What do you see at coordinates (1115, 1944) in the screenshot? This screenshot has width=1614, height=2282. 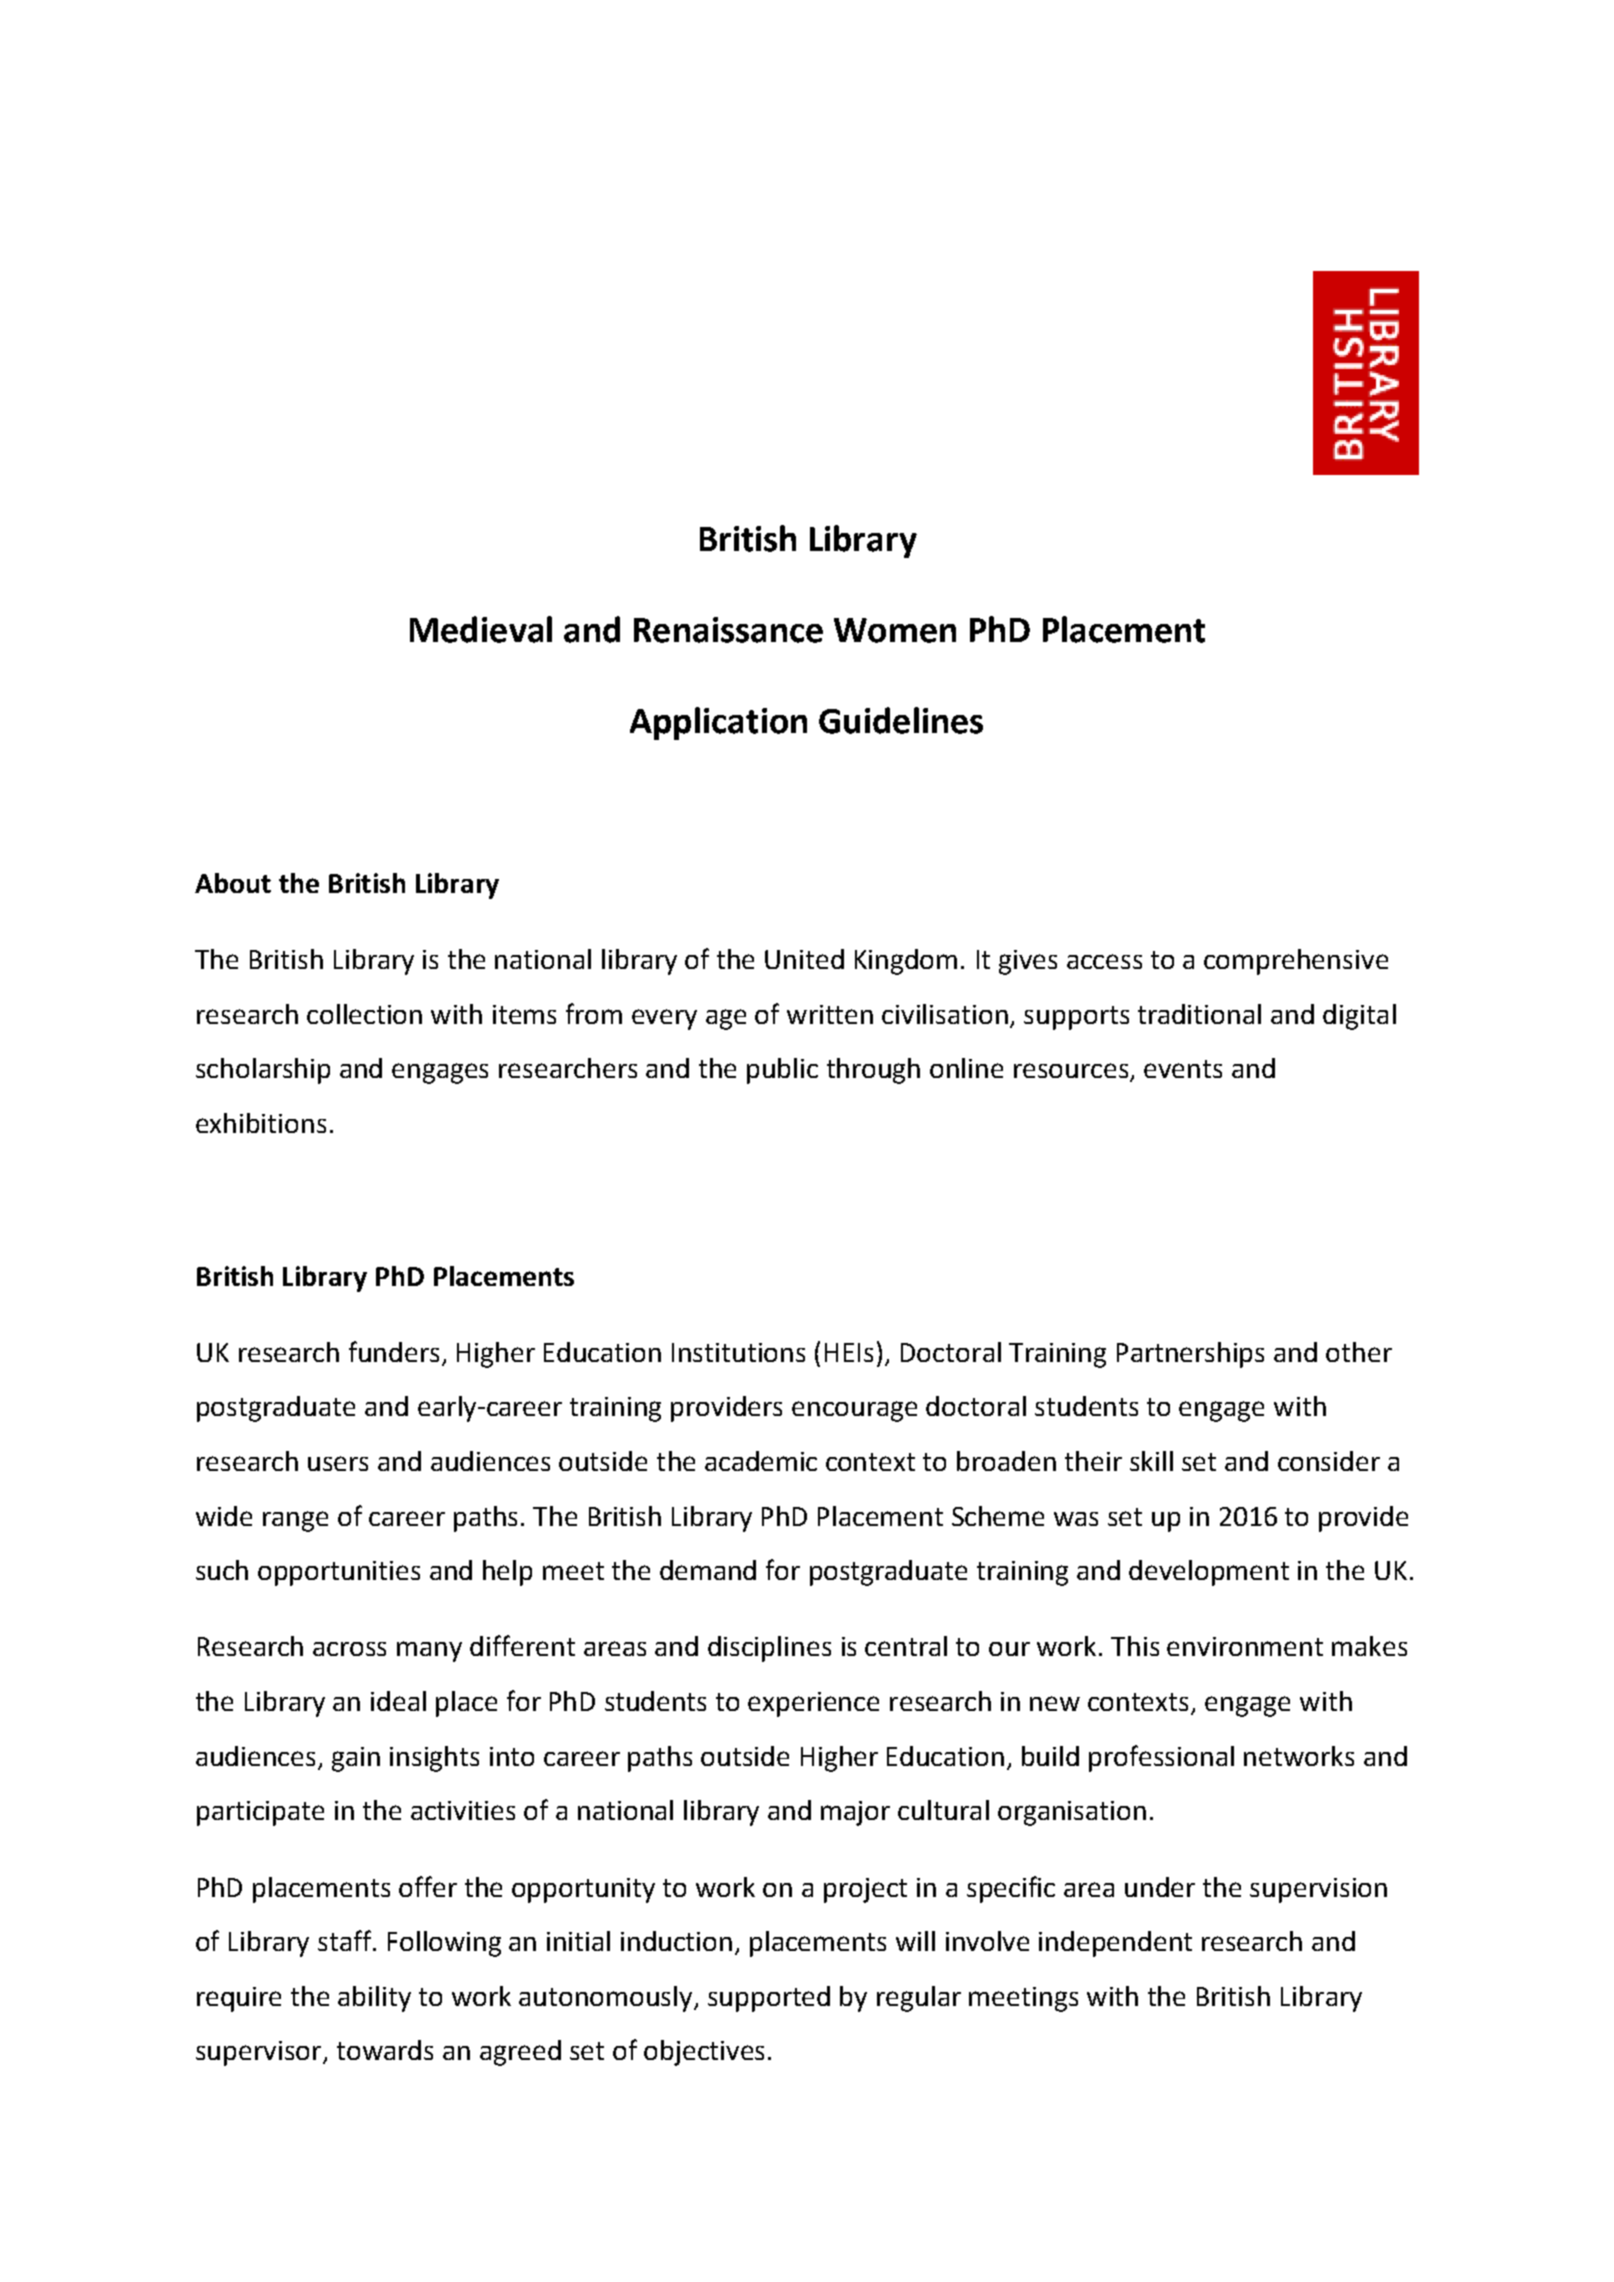 I see `independent` at bounding box center [1115, 1944].
